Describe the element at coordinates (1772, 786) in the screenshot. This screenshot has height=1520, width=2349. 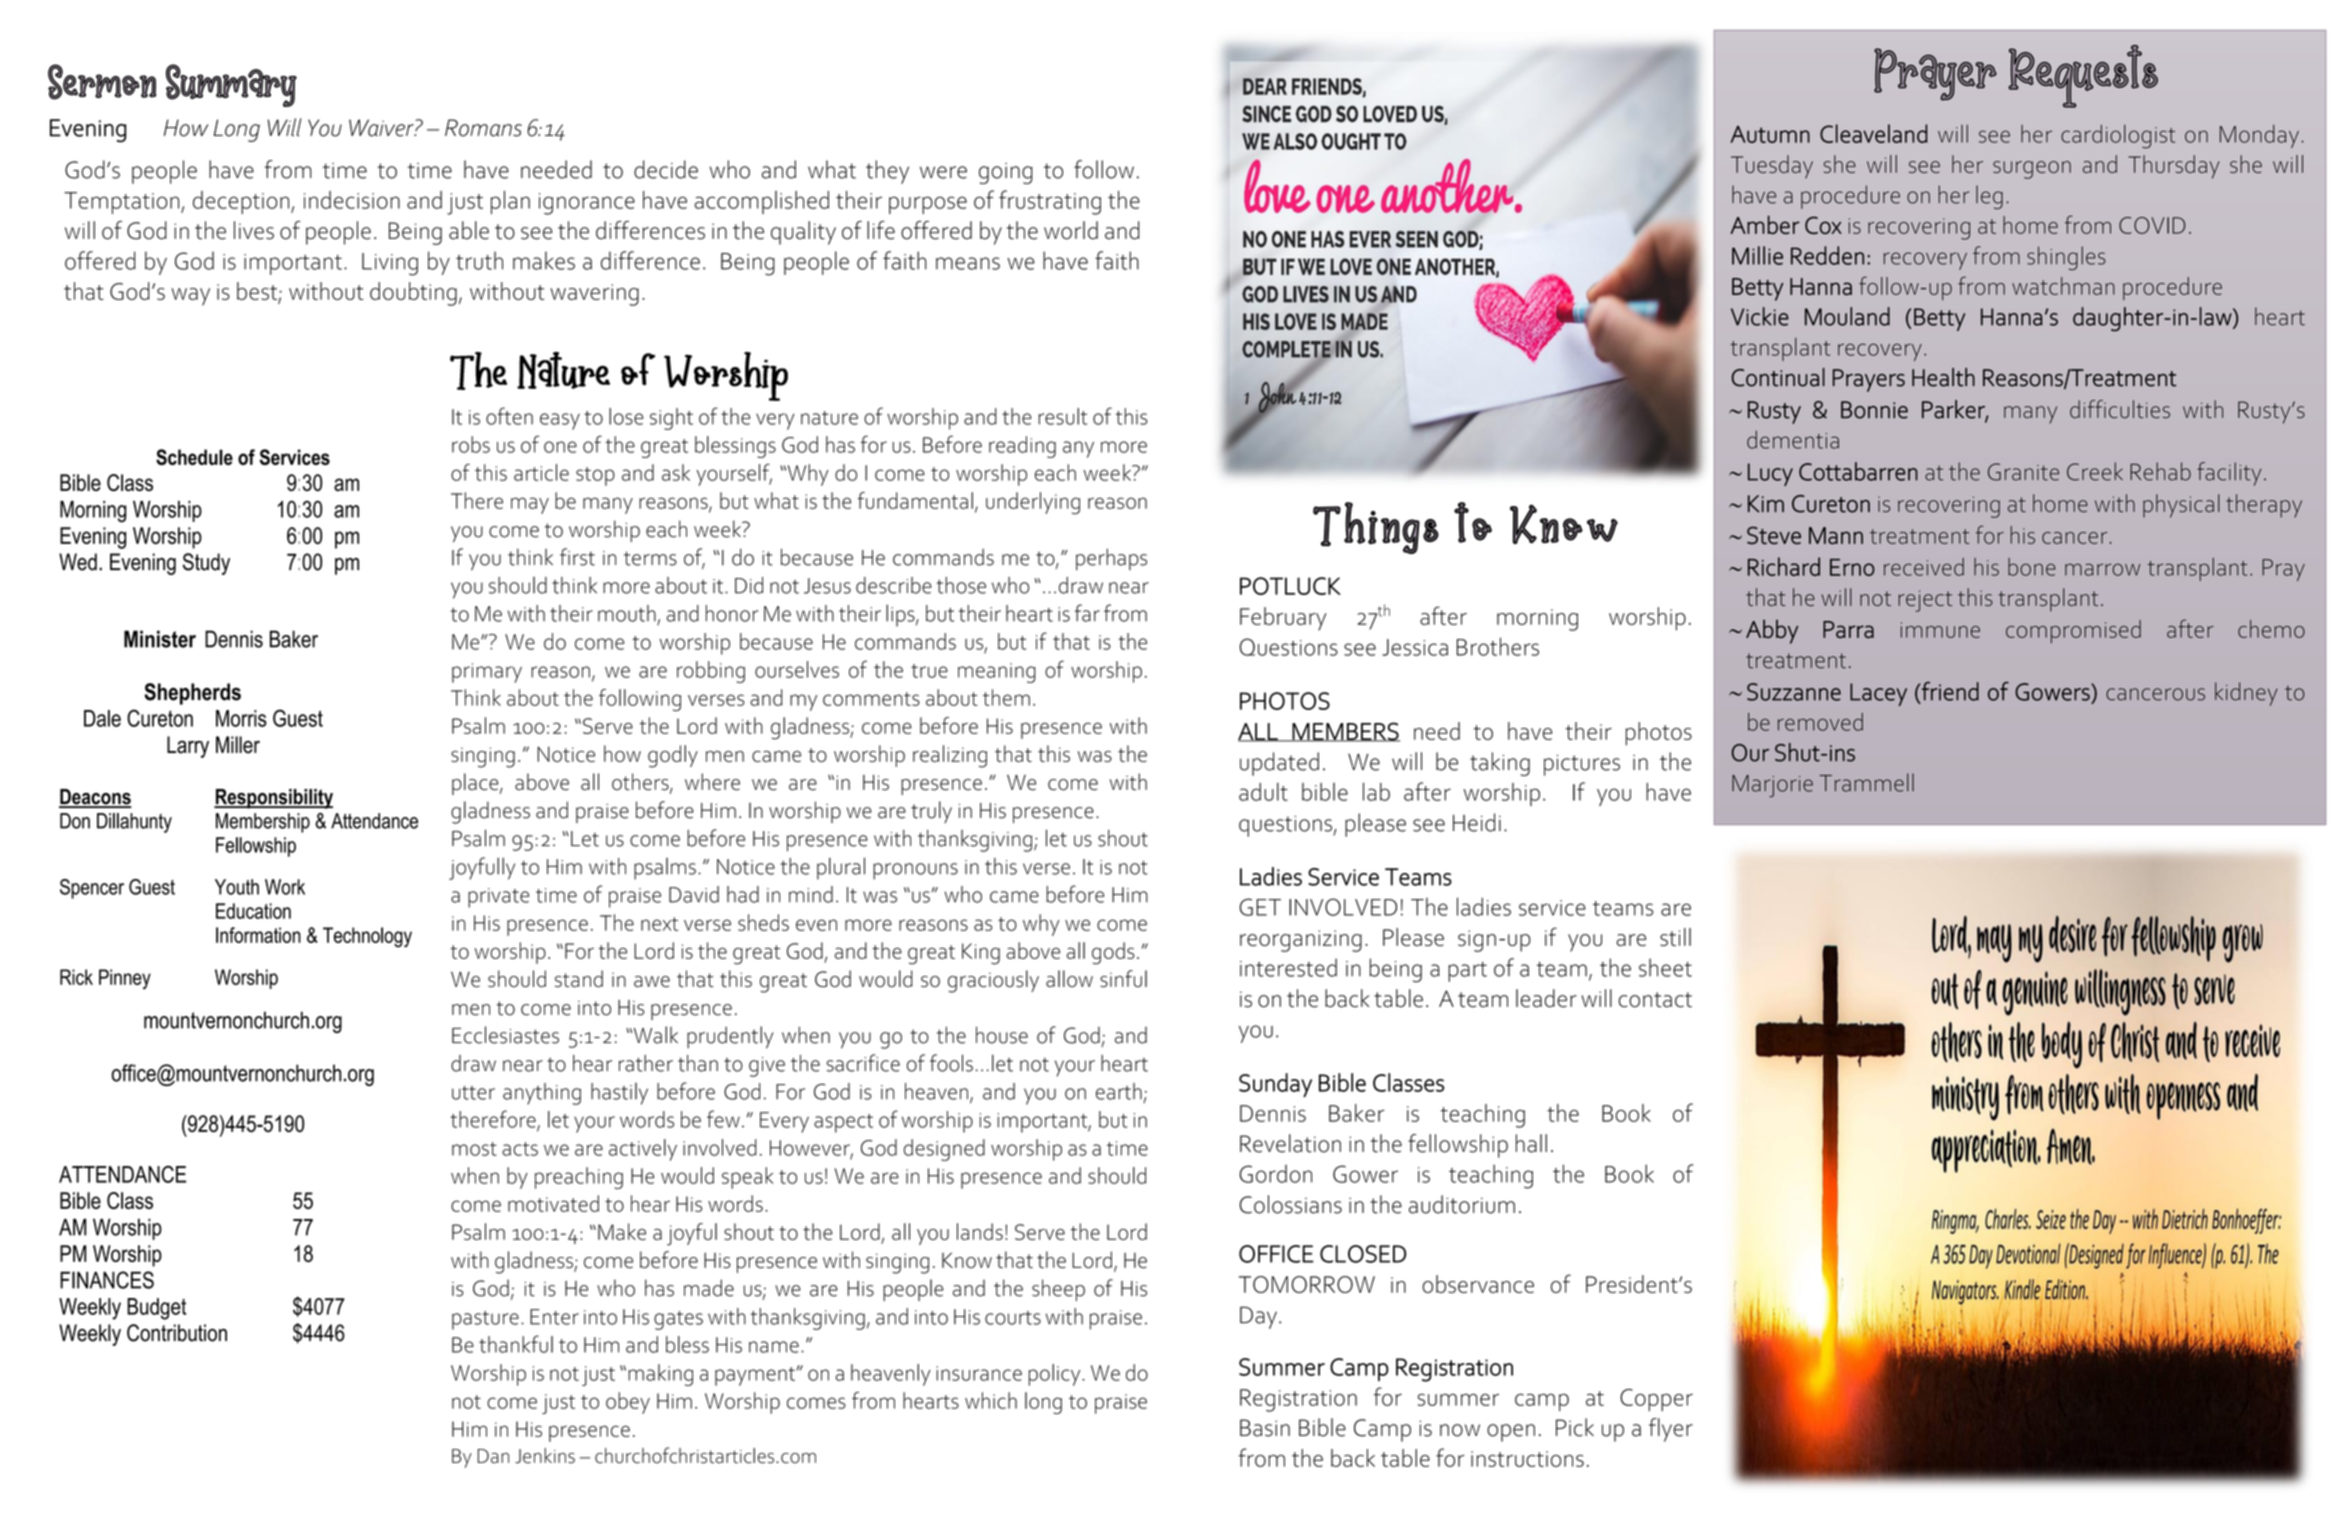
I see `Marjorie` at that location.
